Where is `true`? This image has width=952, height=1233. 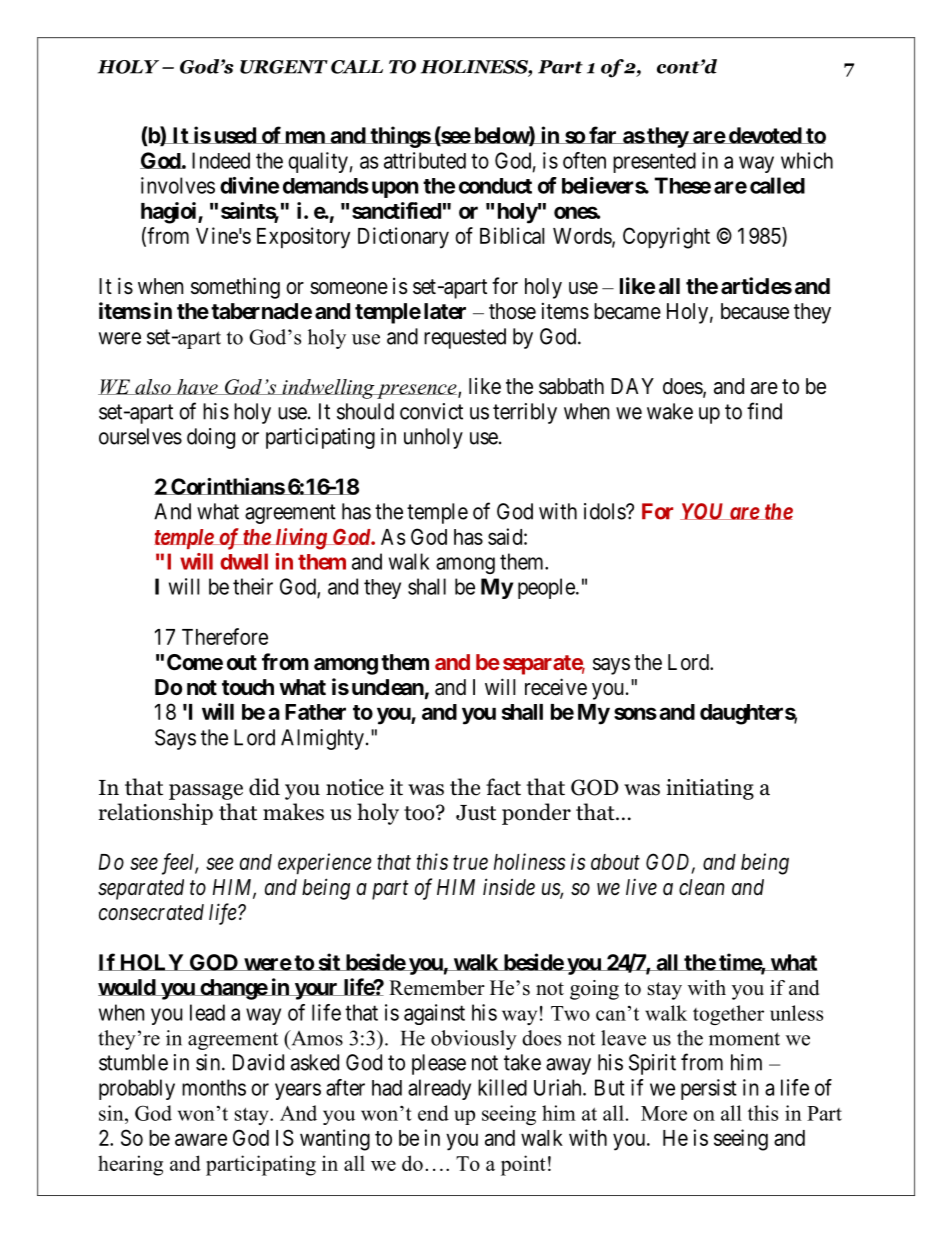
true is located at coordinates (470, 862).
